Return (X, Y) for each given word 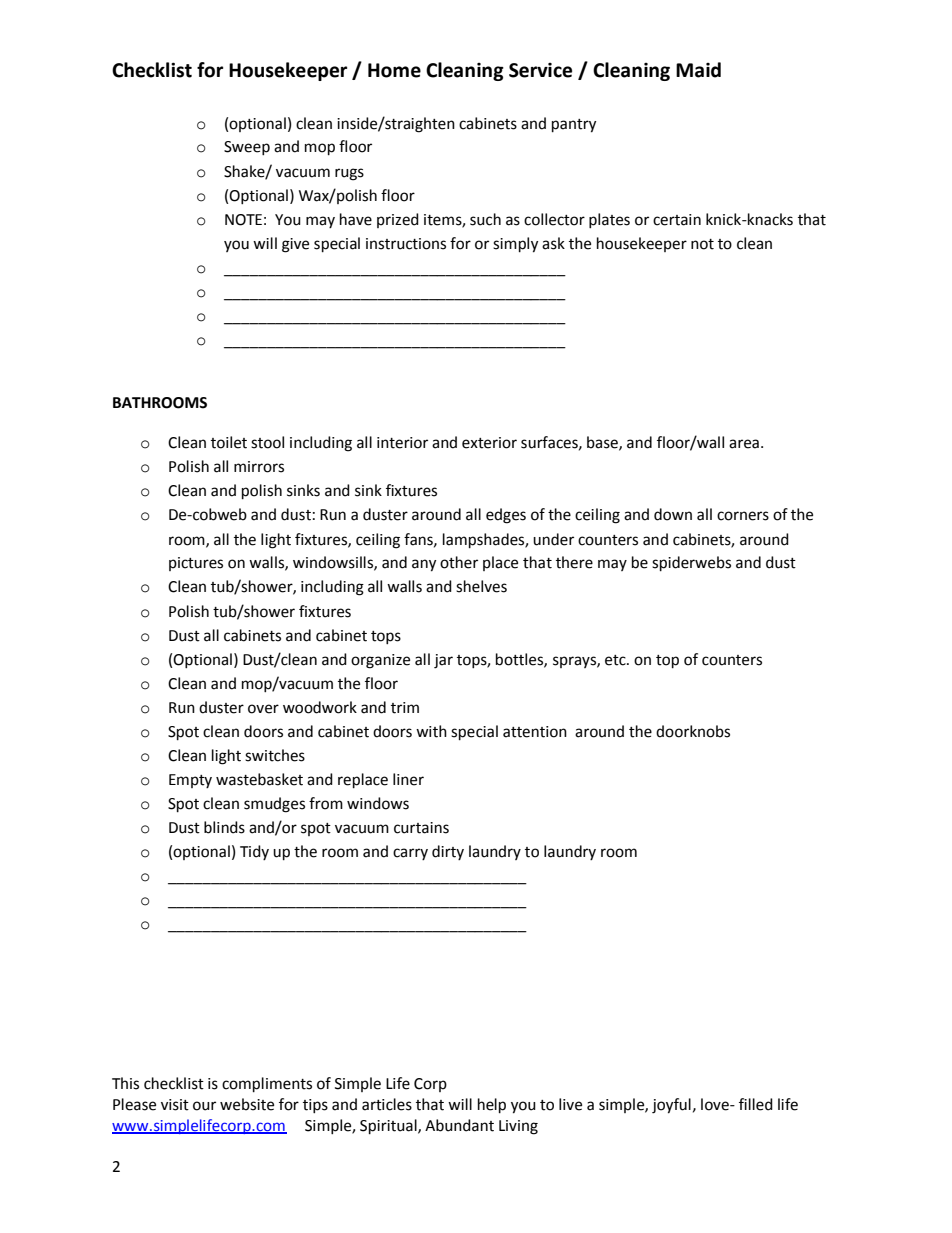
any (424, 565)
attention (535, 732)
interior (402, 443)
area (744, 444)
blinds (224, 827)
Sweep (247, 148)
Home (394, 70)
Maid (698, 70)
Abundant (459, 1125)
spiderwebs (691, 564)
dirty (448, 852)
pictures (196, 564)
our (204, 1106)
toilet (229, 442)
